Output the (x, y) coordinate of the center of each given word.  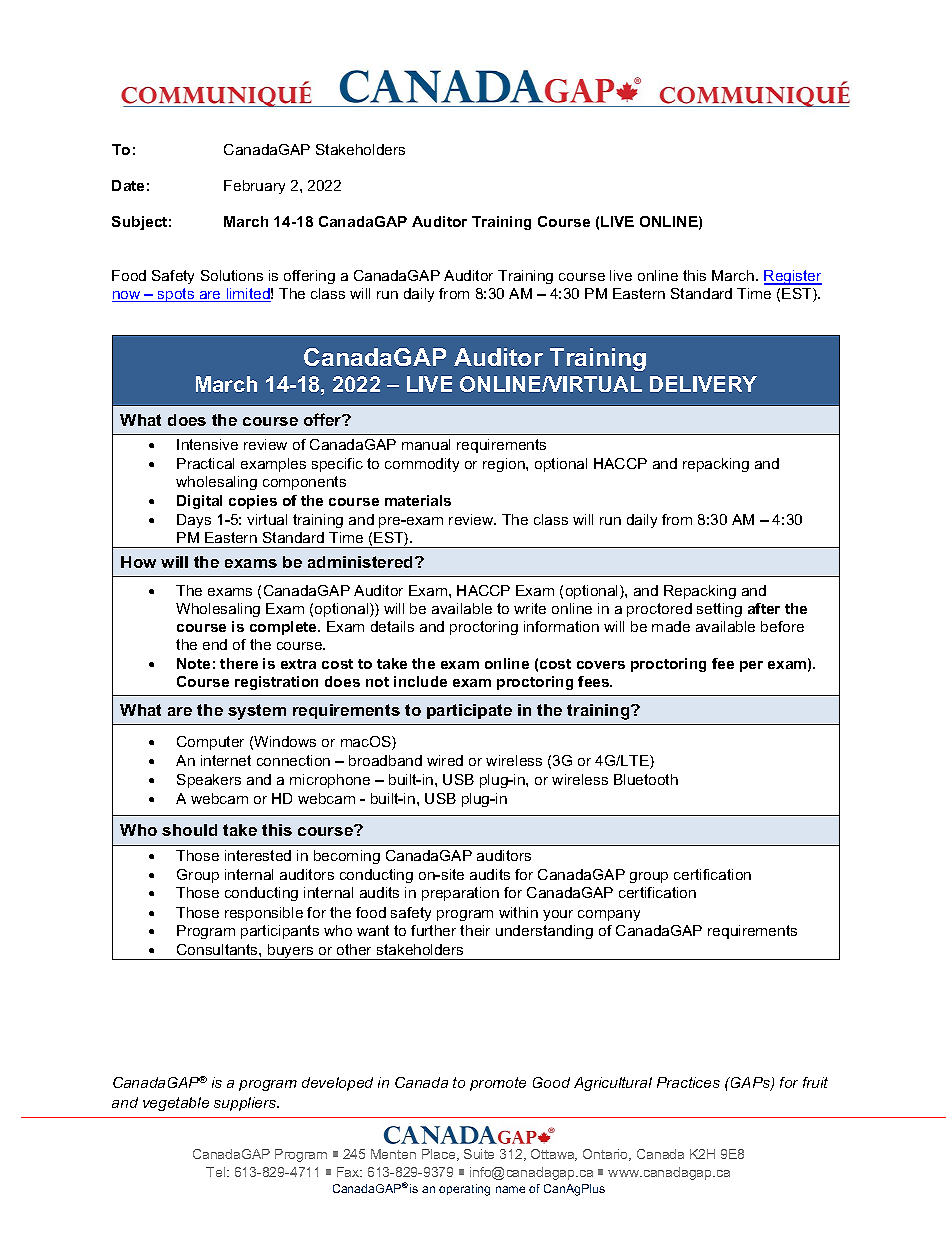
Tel (217, 1172)
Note (193, 663)
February (254, 187)
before (782, 626)
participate (469, 711)
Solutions (232, 275)
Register (793, 277)
